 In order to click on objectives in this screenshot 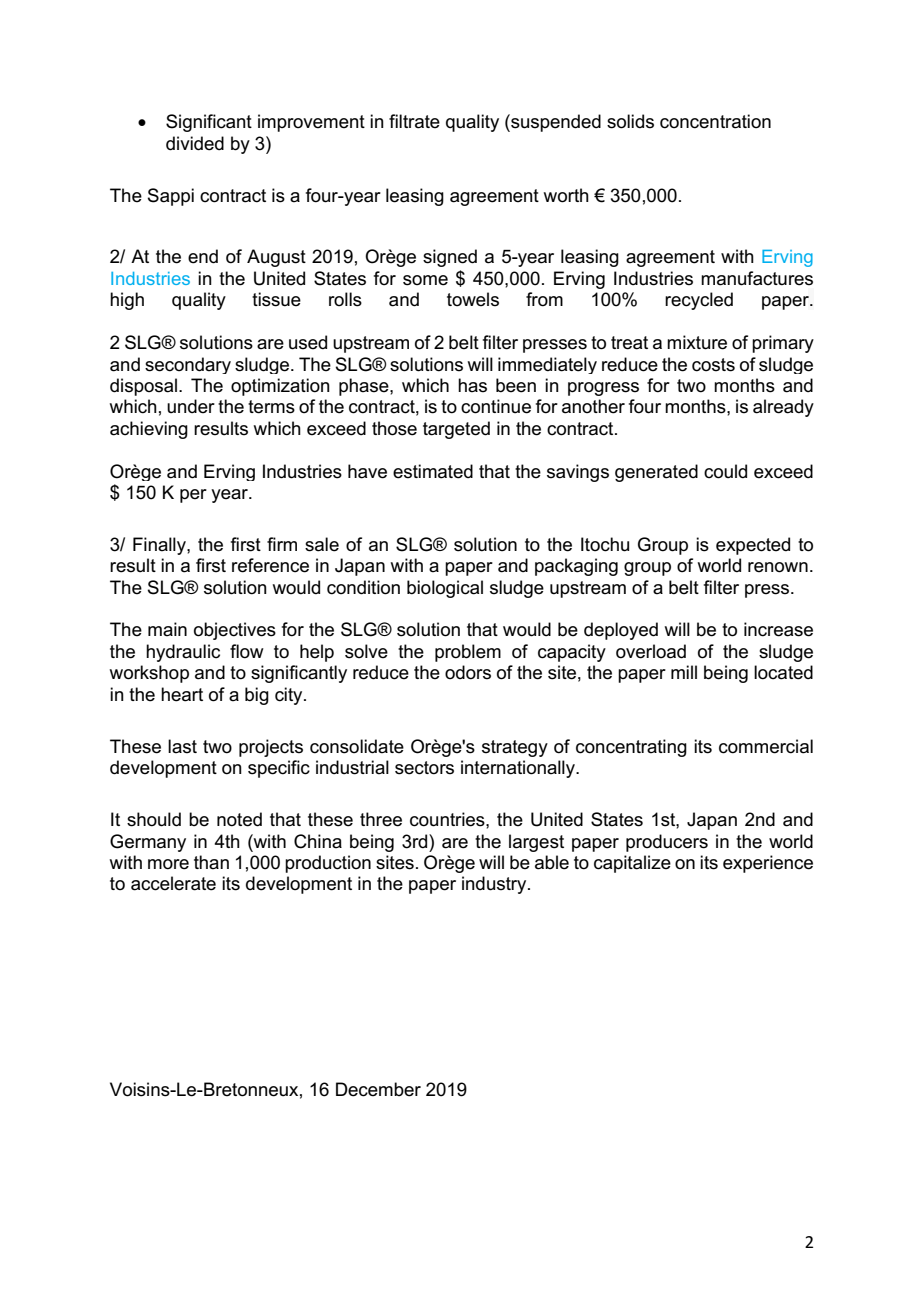, I will do `click(235, 631)`.
